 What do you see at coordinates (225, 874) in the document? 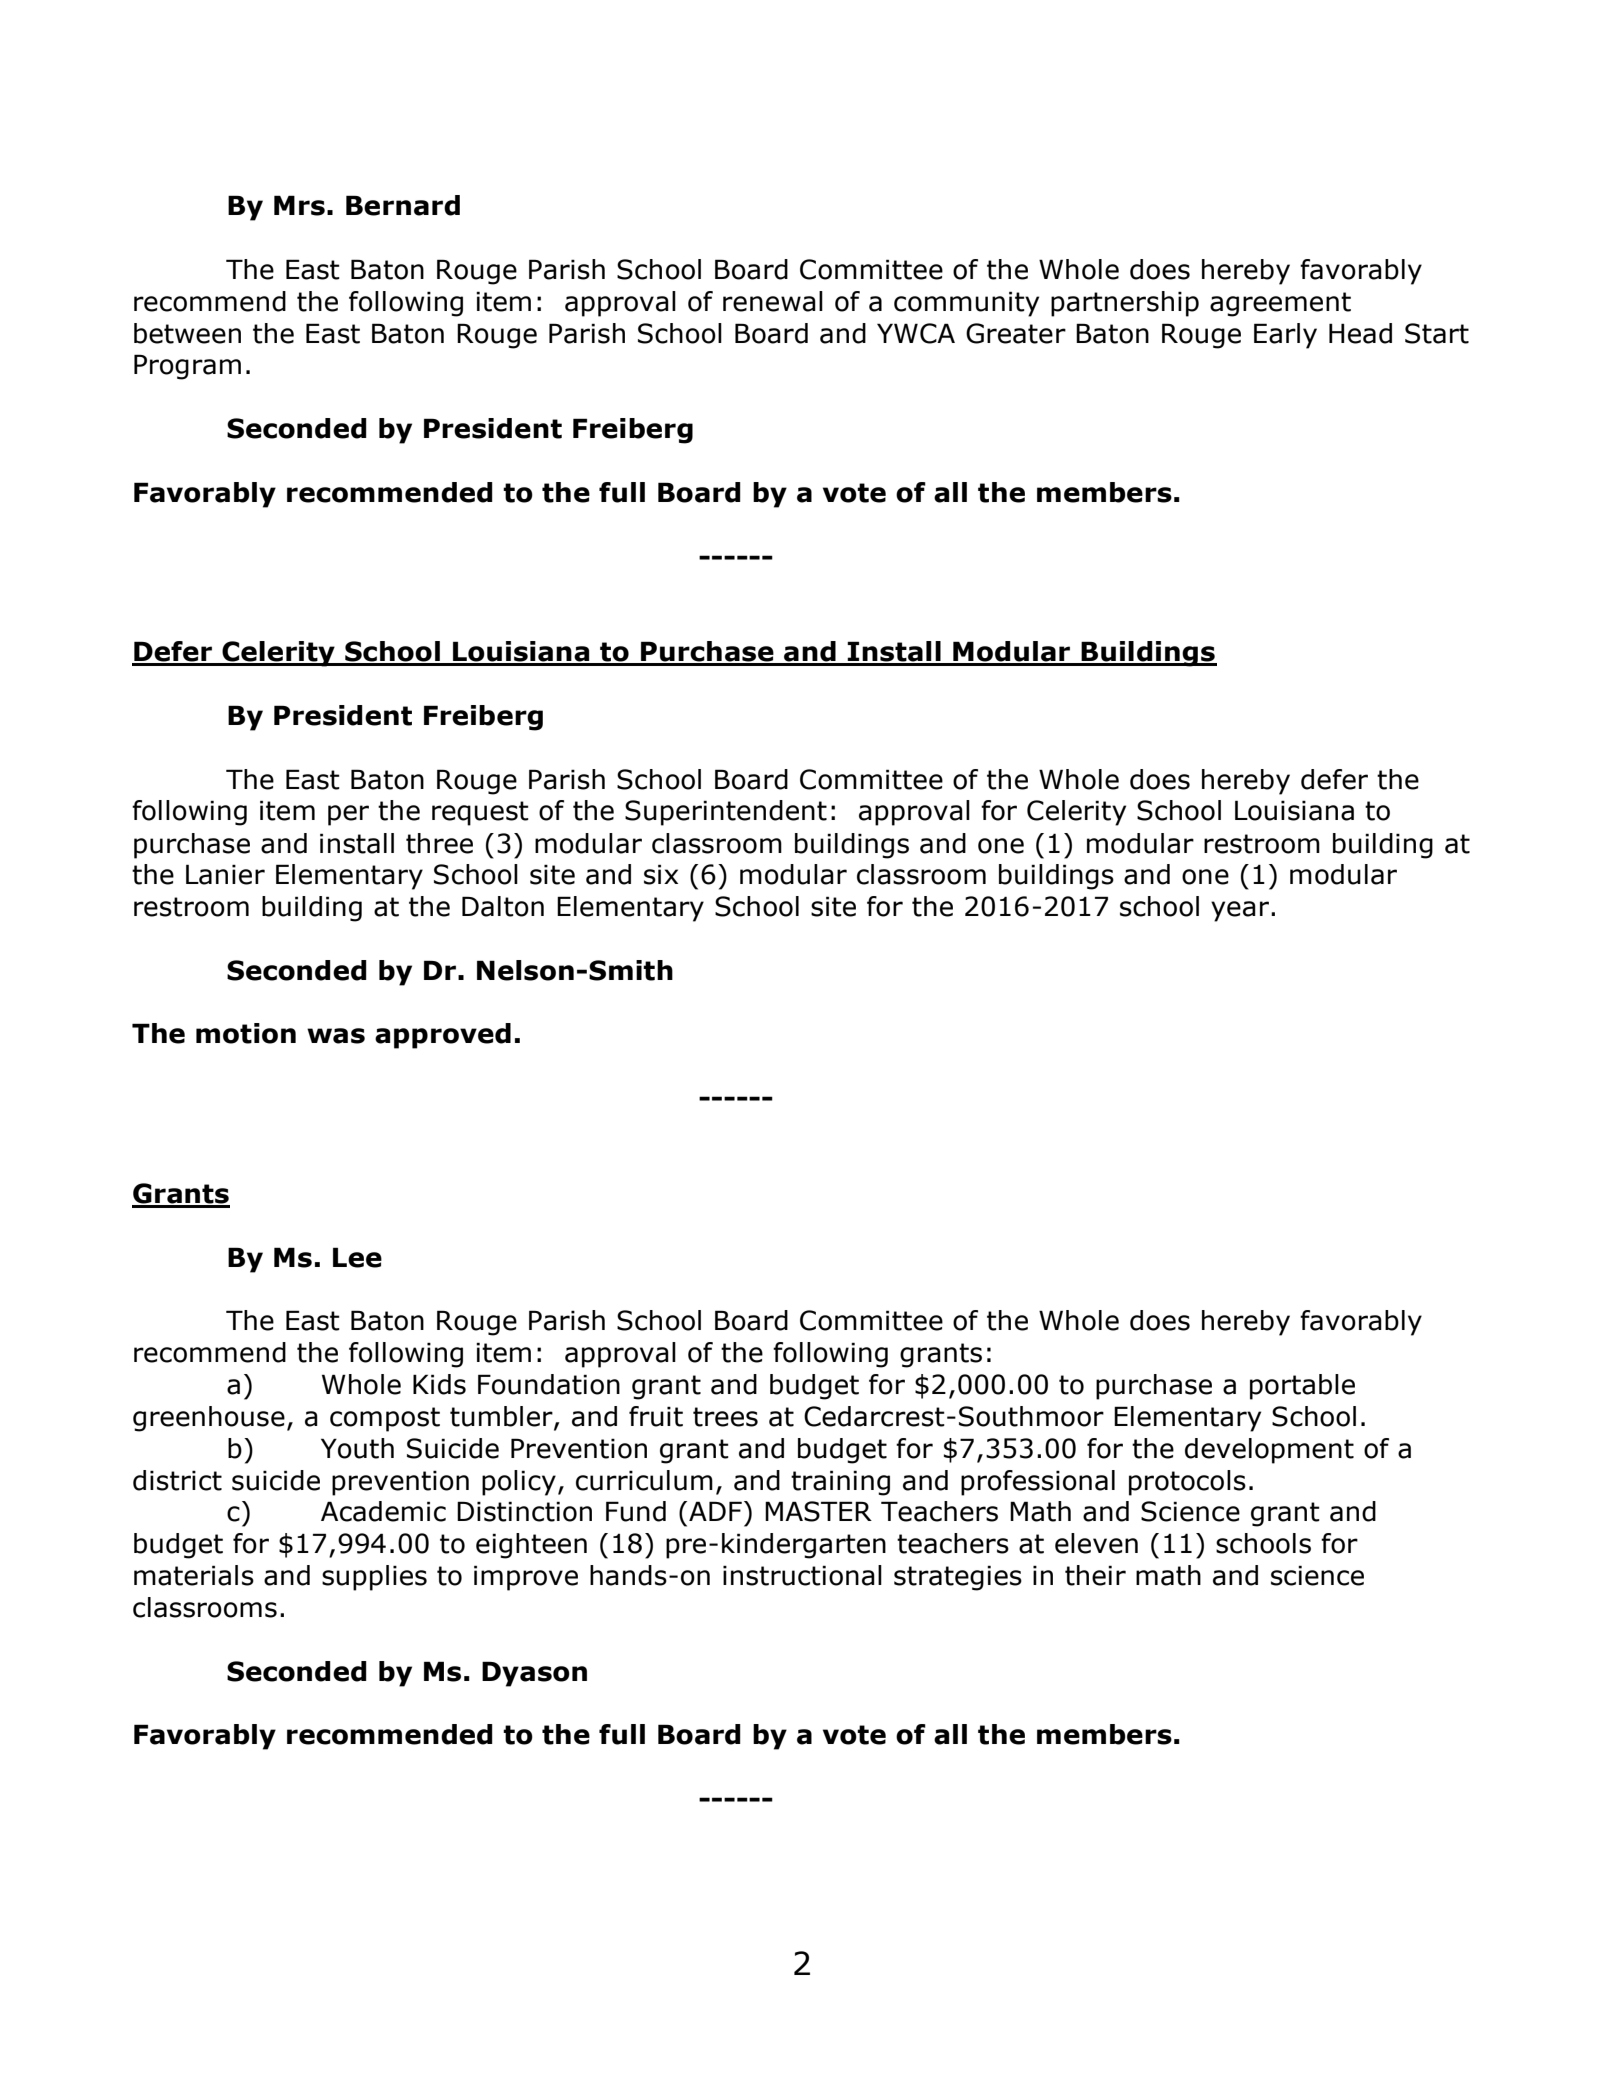
I see `Lanier` at bounding box center [225, 874].
